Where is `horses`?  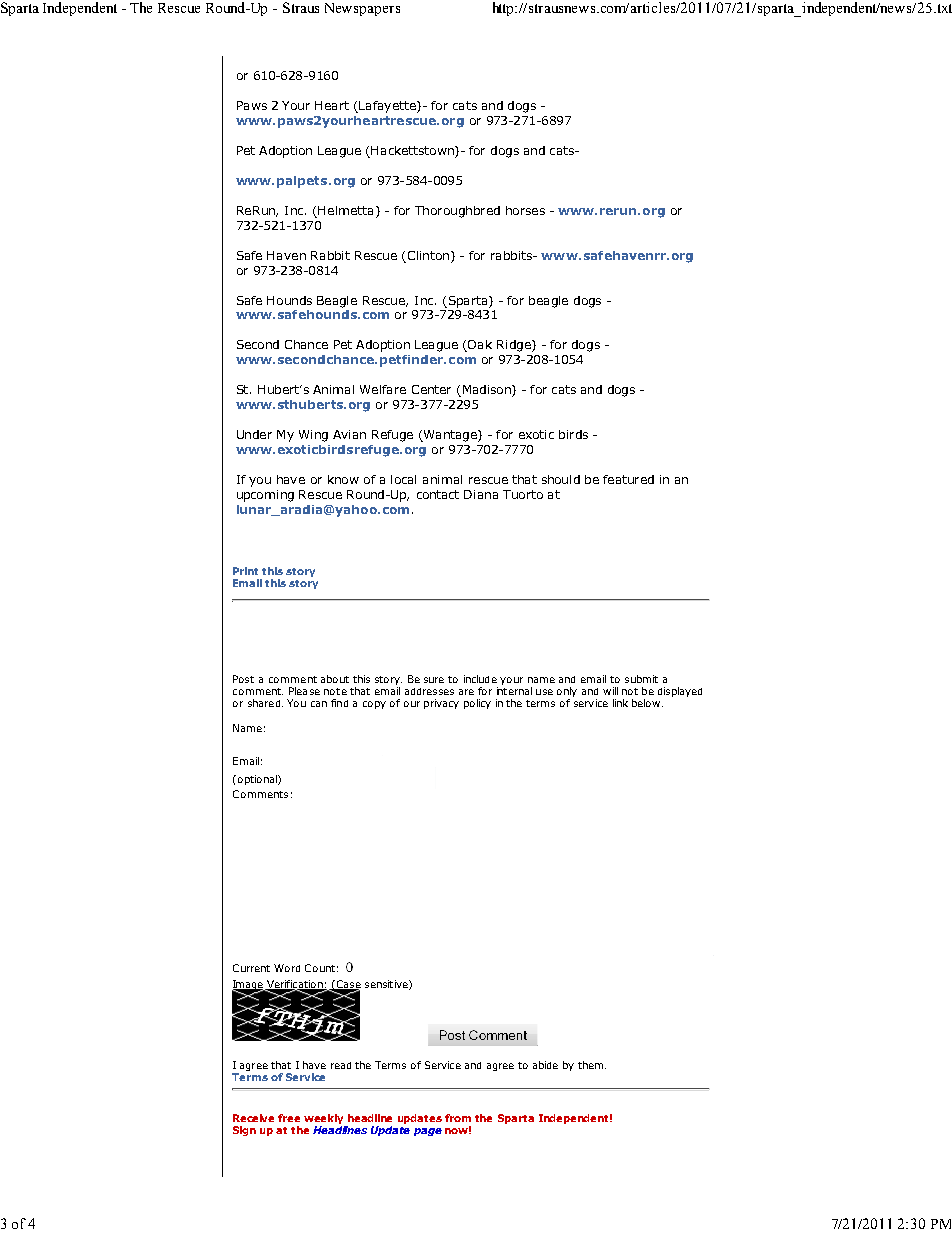
horses is located at coordinates (525, 210).
